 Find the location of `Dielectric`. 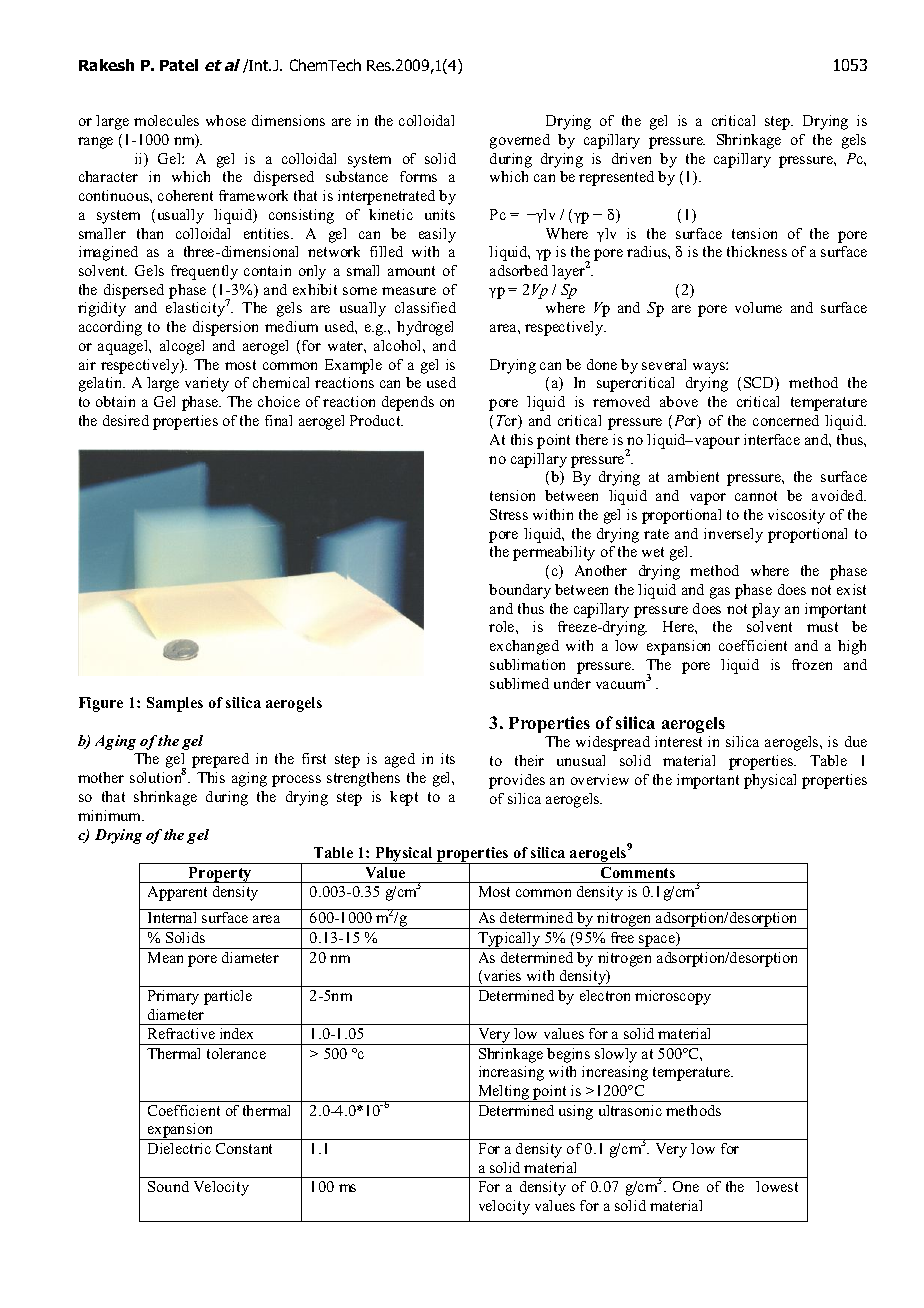

Dielectric is located at coordinates (179, 1148).
